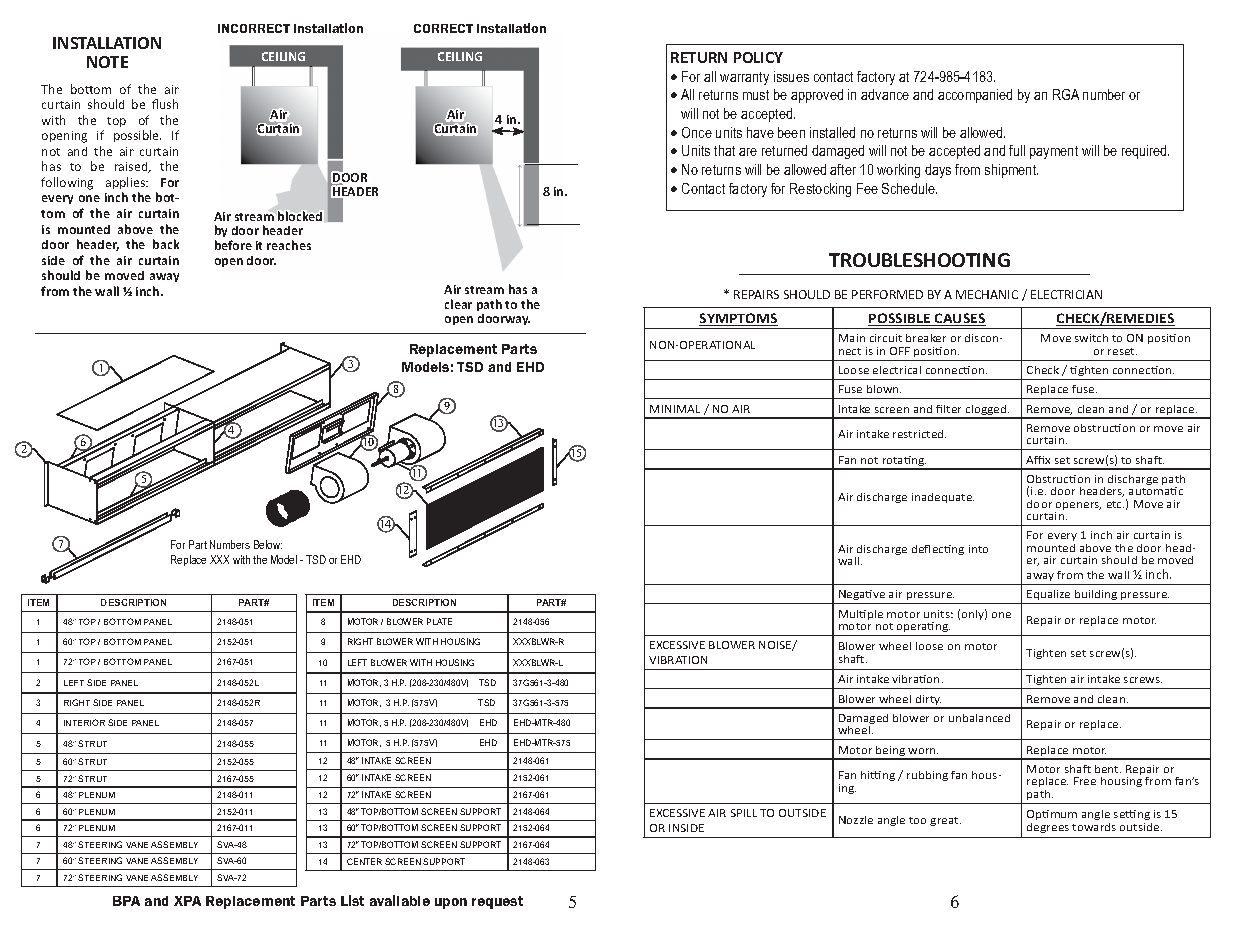  Describe the element at coordinates (439, 621) in the screenshot. I see `PLATE` at that location.
